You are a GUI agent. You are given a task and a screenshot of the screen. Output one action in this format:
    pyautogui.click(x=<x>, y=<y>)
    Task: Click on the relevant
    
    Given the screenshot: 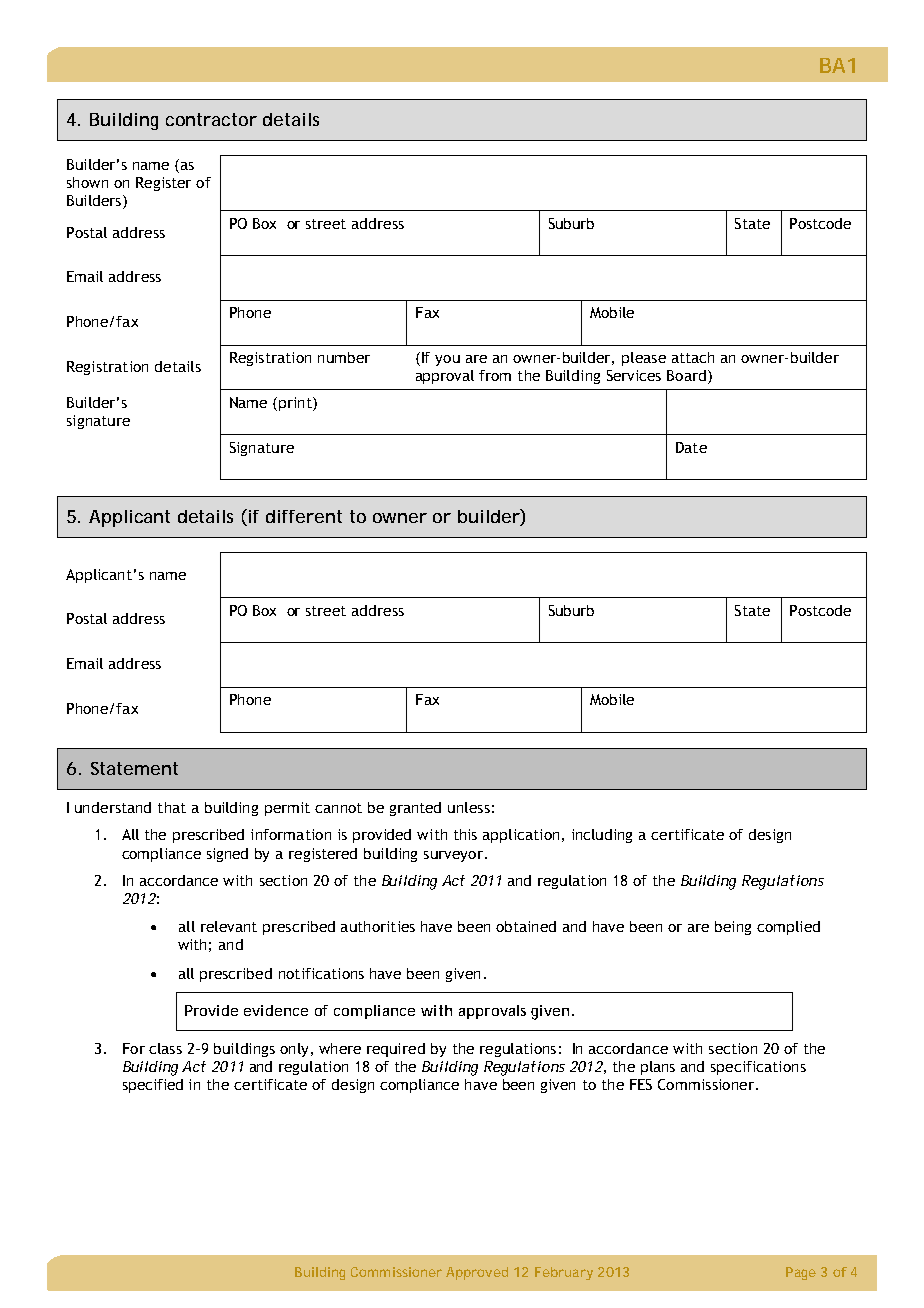 What is the action you would take?
    pyautogui.click(x=229, y=926)
